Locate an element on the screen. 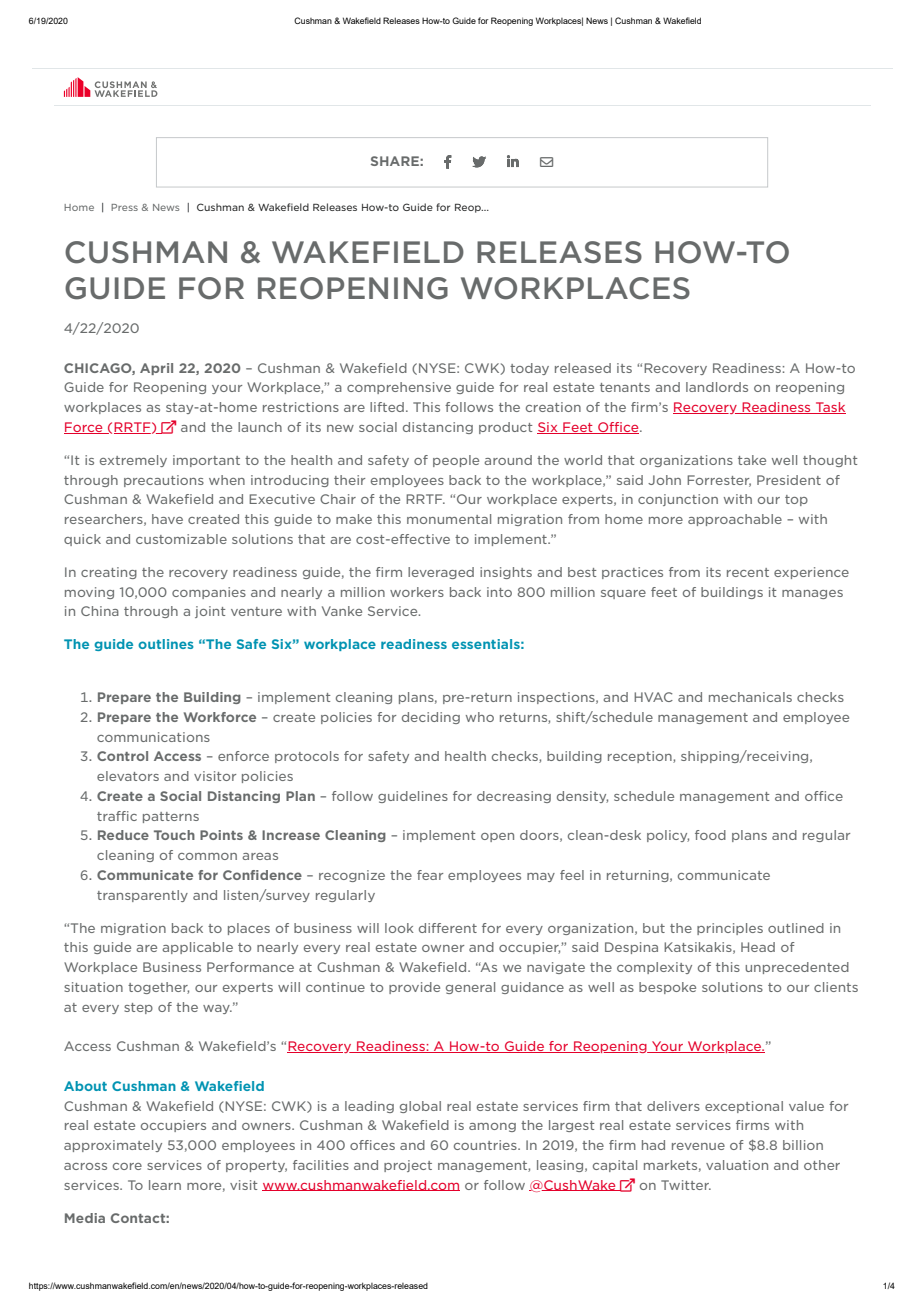 The width and height of the screenshot is (924, 1308). project is located at coordinates (408, 1166).
